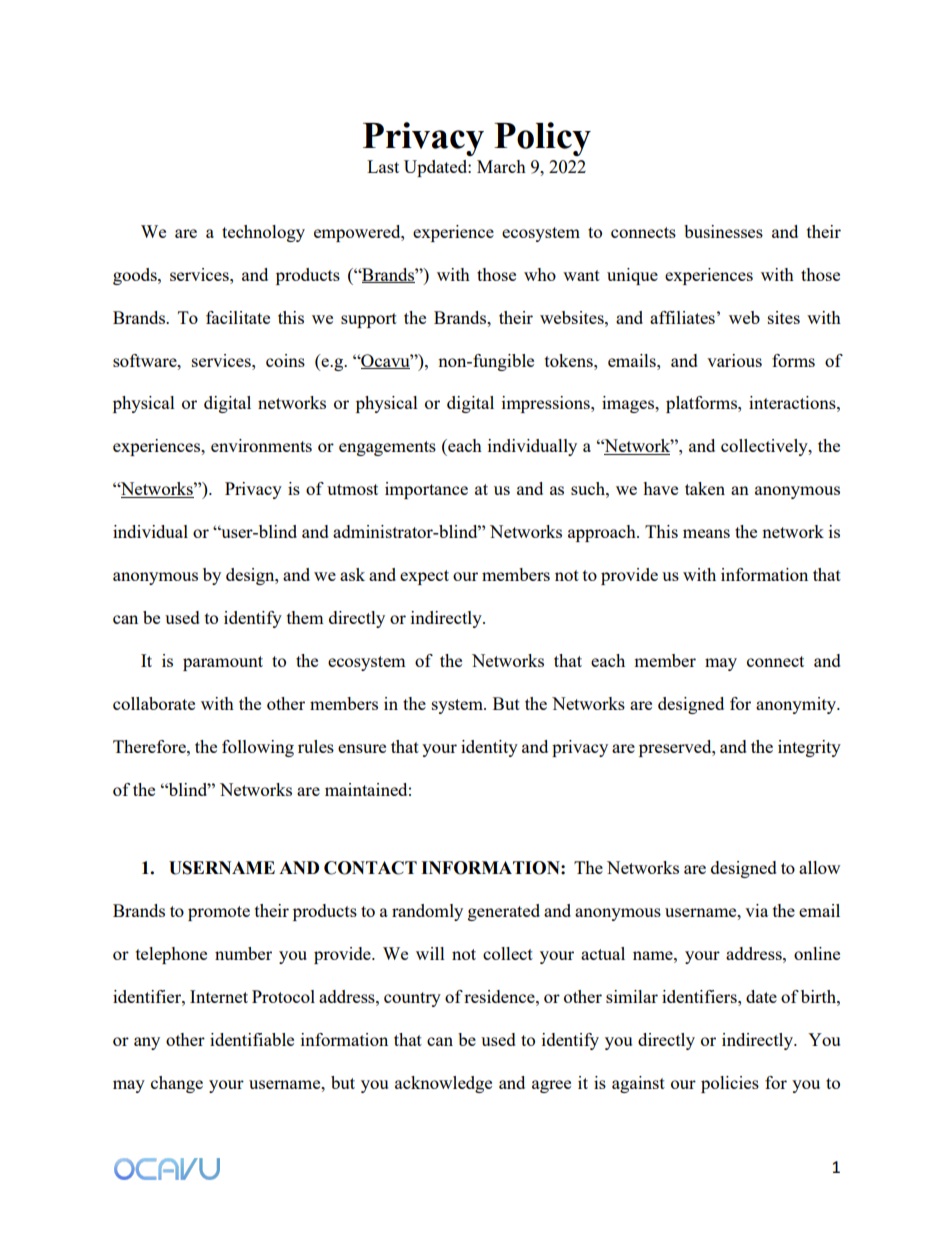  I want to click on identifiable, so click(252, 1039).
